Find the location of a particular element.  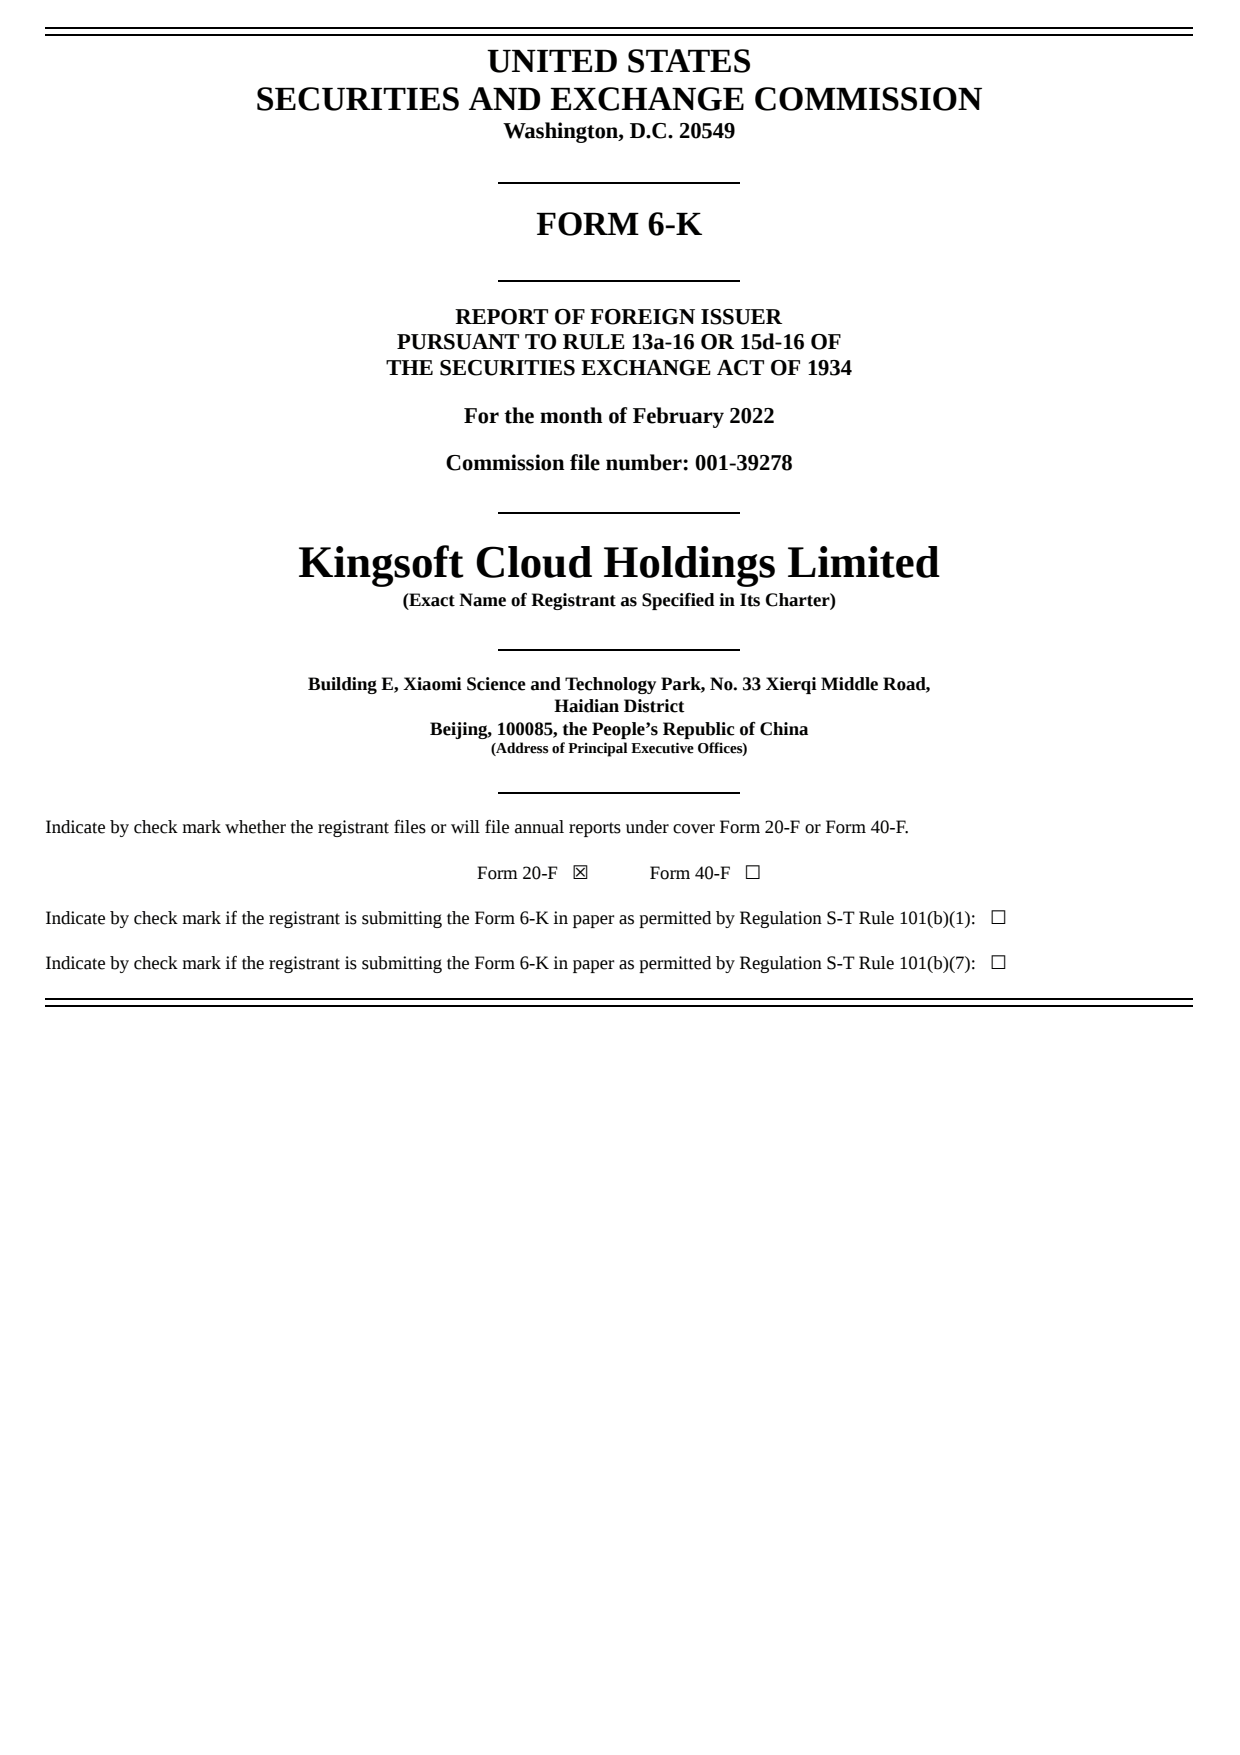

February is located at coordinates (678, 417).
